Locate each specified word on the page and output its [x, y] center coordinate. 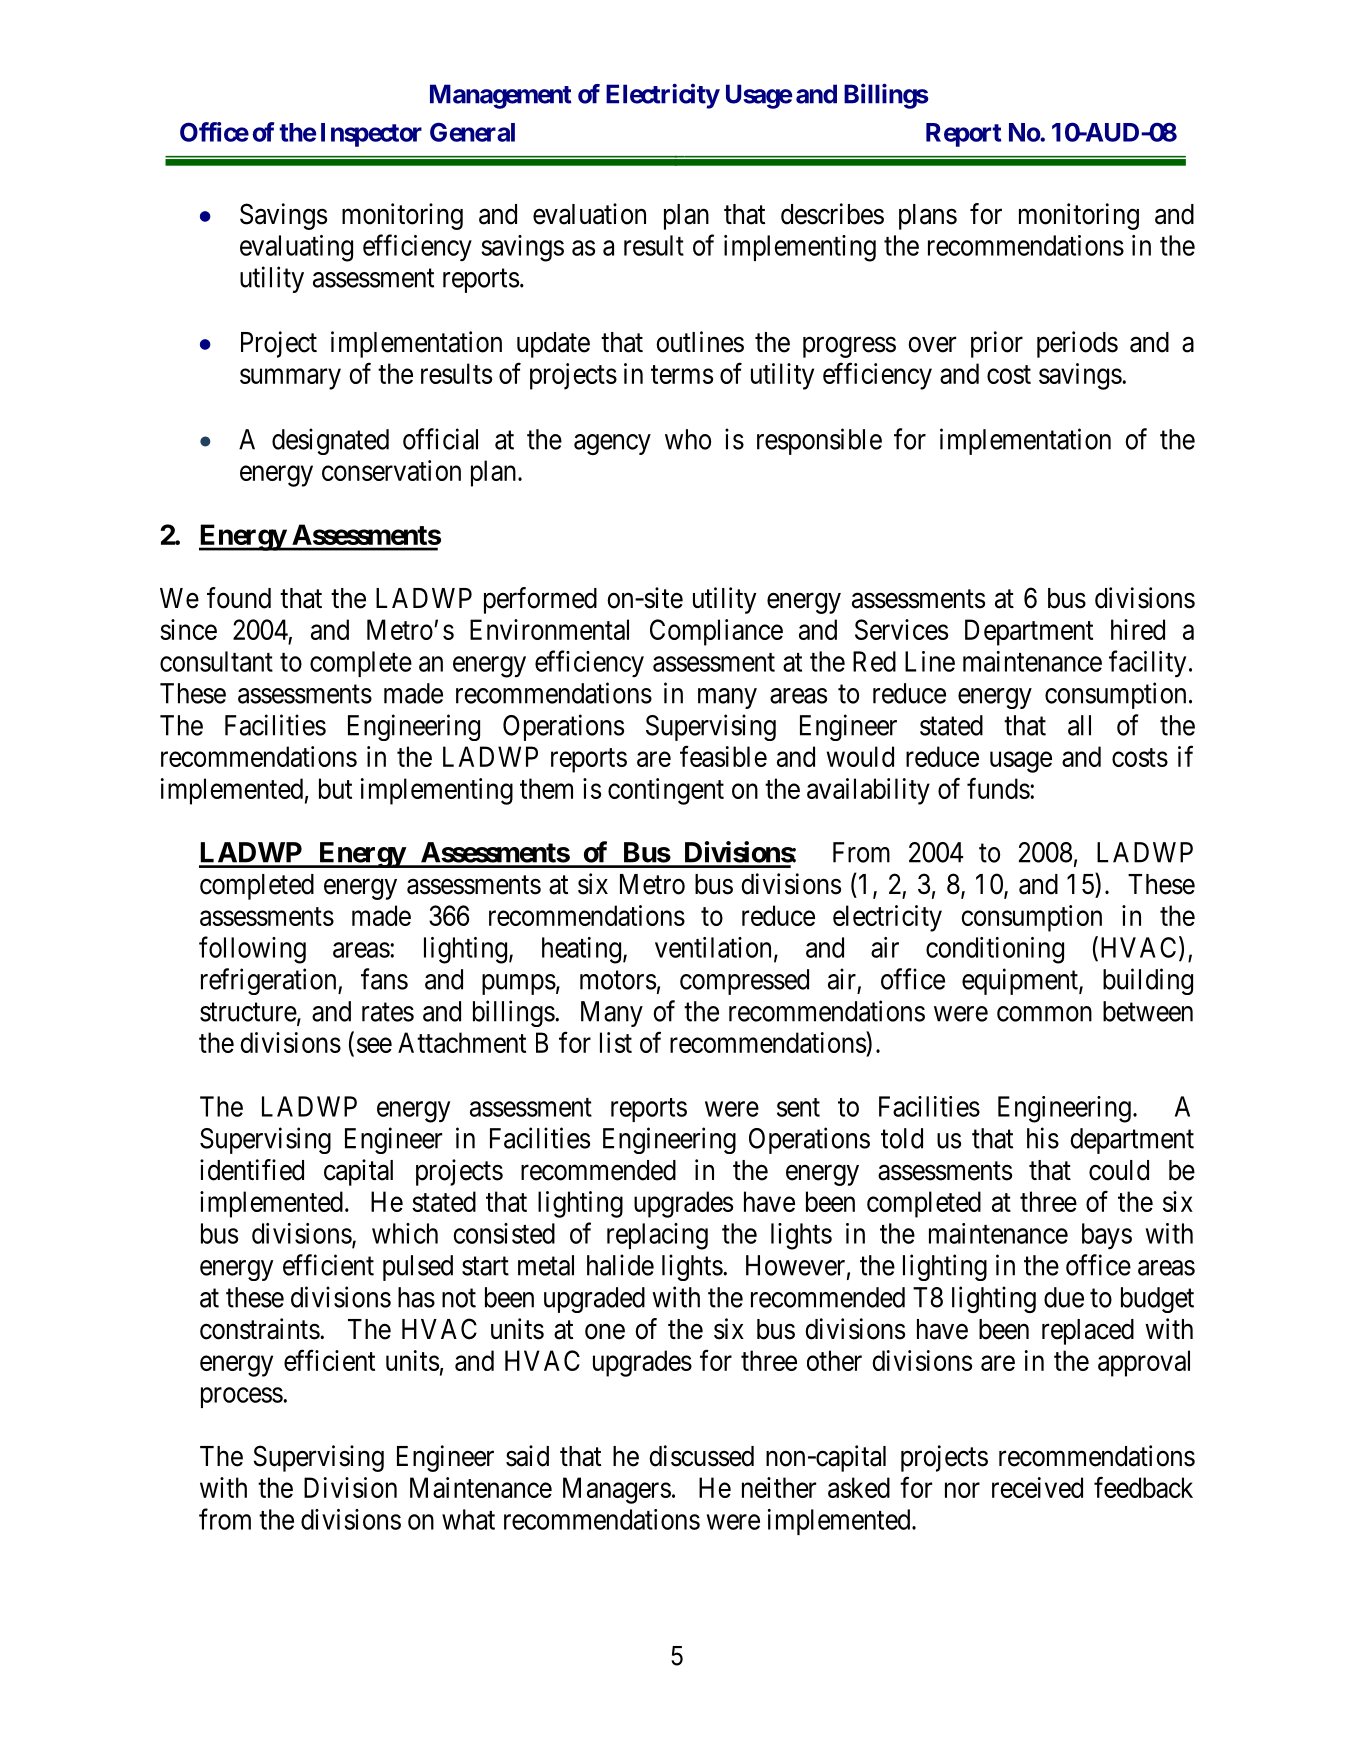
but [335, 788]
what [468, 1519]
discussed [701, 1456]
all [1079, 725]
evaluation [589, 214]
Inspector [371, 135]
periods [1077, 344]
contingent [666, 791]
